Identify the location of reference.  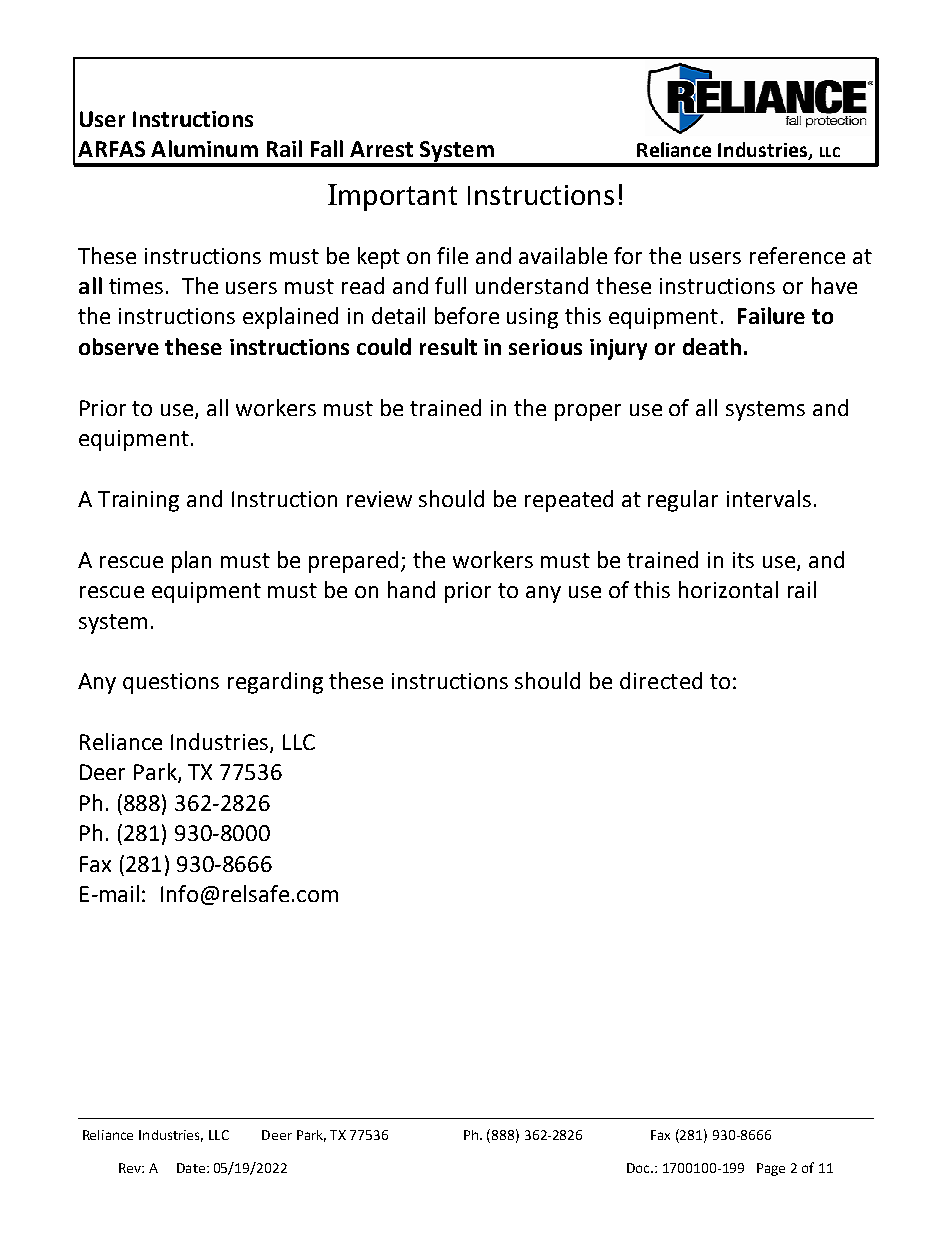
(797, 255).
